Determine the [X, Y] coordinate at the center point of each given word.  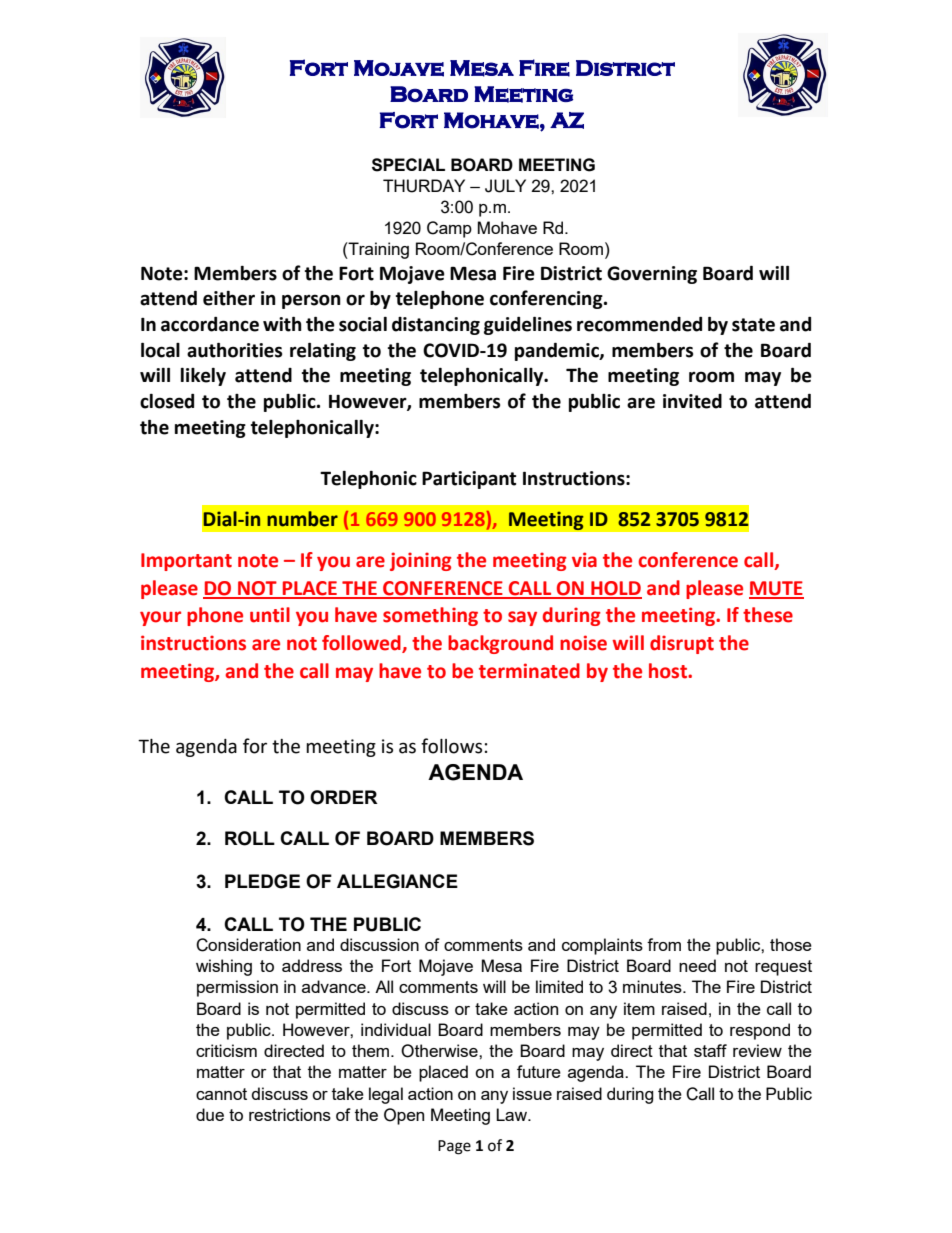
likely [203, 377]
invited [692, 401]
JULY [505, 186]
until [270, 615]
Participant [469, 480]
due [210, 1114]
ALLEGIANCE [397, 881]
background [500, 644]
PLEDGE [262, 881]
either [229, 298]
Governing [652, 275]
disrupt [682, 644]
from [664, 944]
